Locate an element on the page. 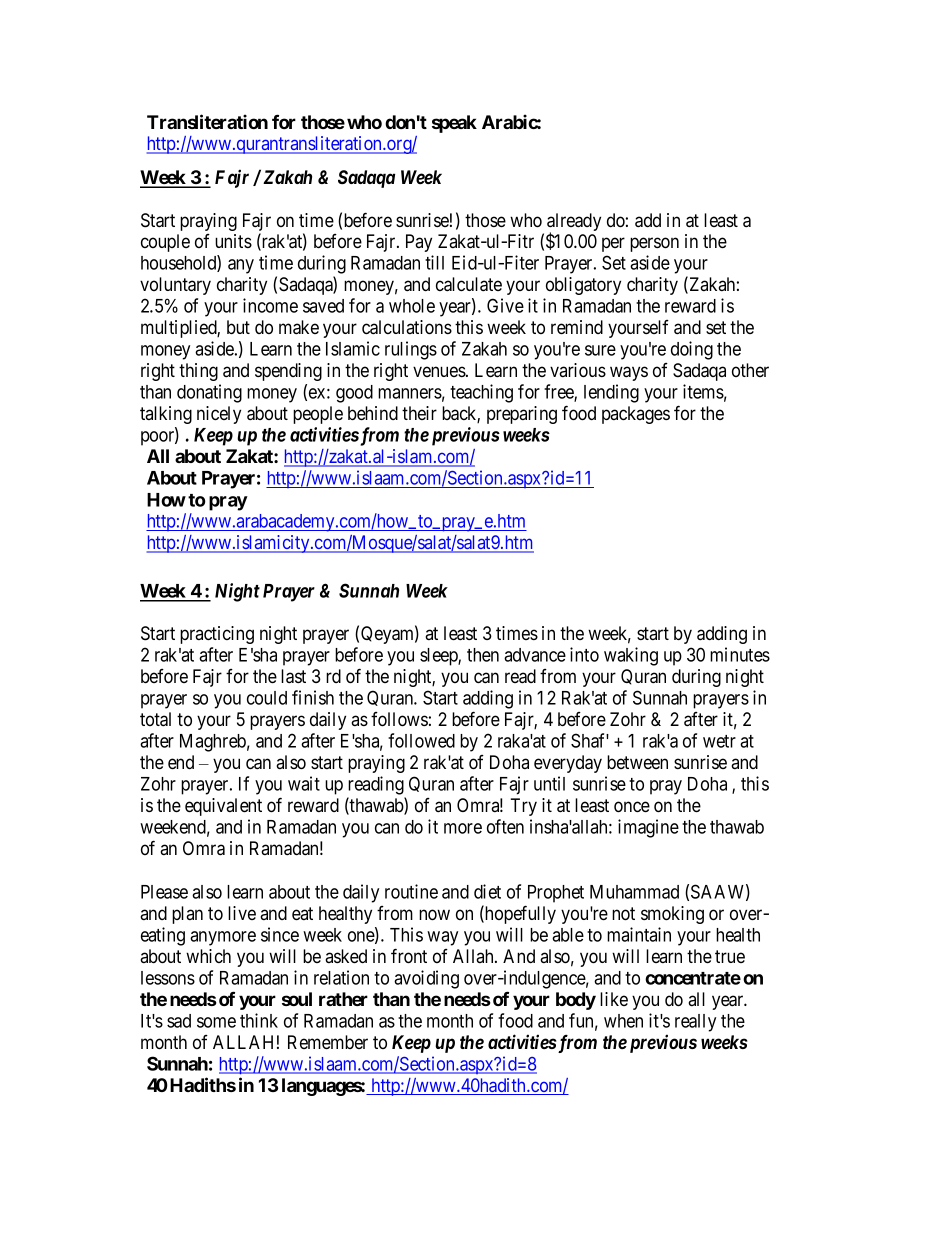 This document has width=952, height=1233. some is located at coordinates (216, 1022).
